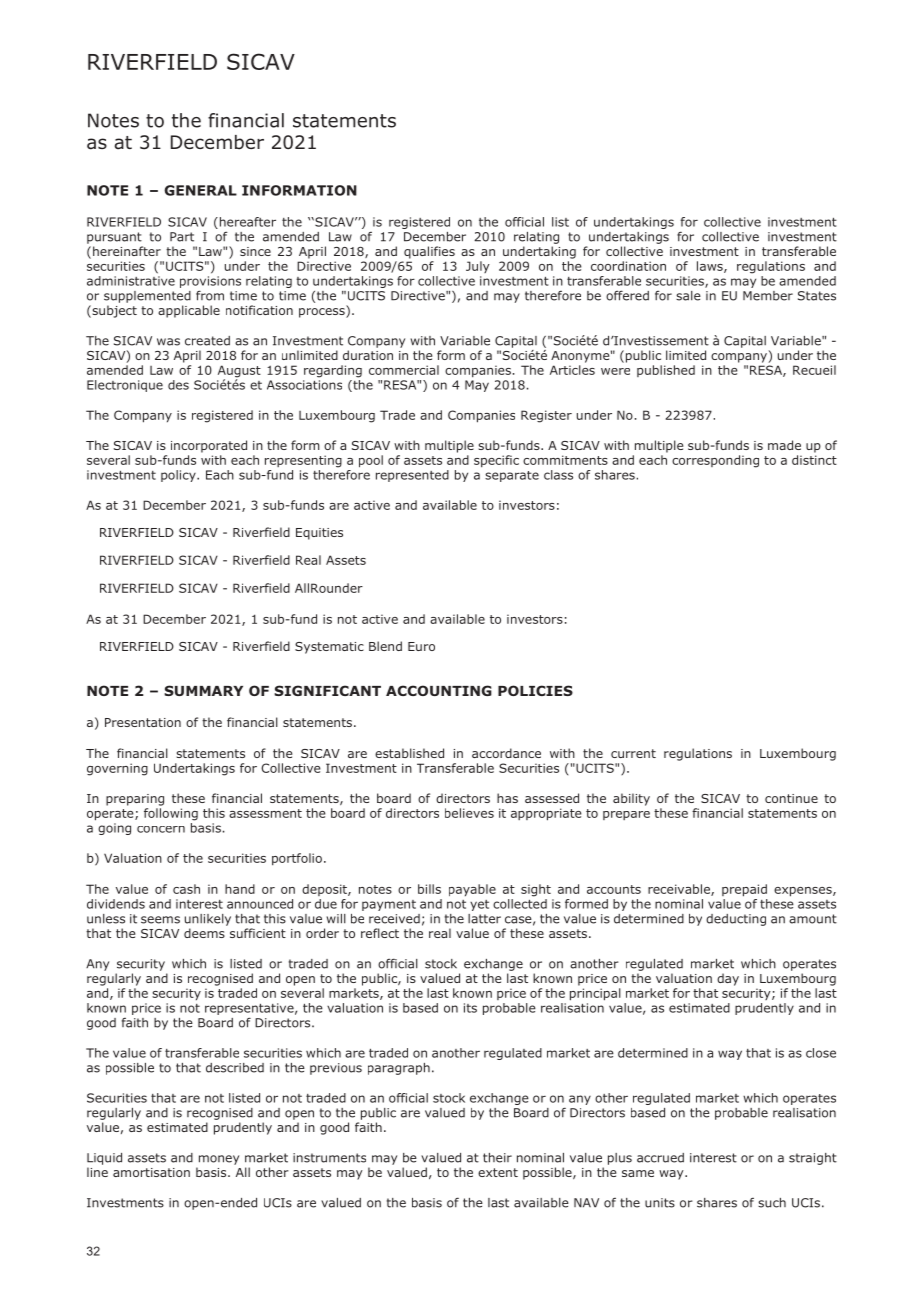  What do you see at coordinates (429, 252) in the screenshot?
I see `qualifies` at bounding box center [429, 252].
